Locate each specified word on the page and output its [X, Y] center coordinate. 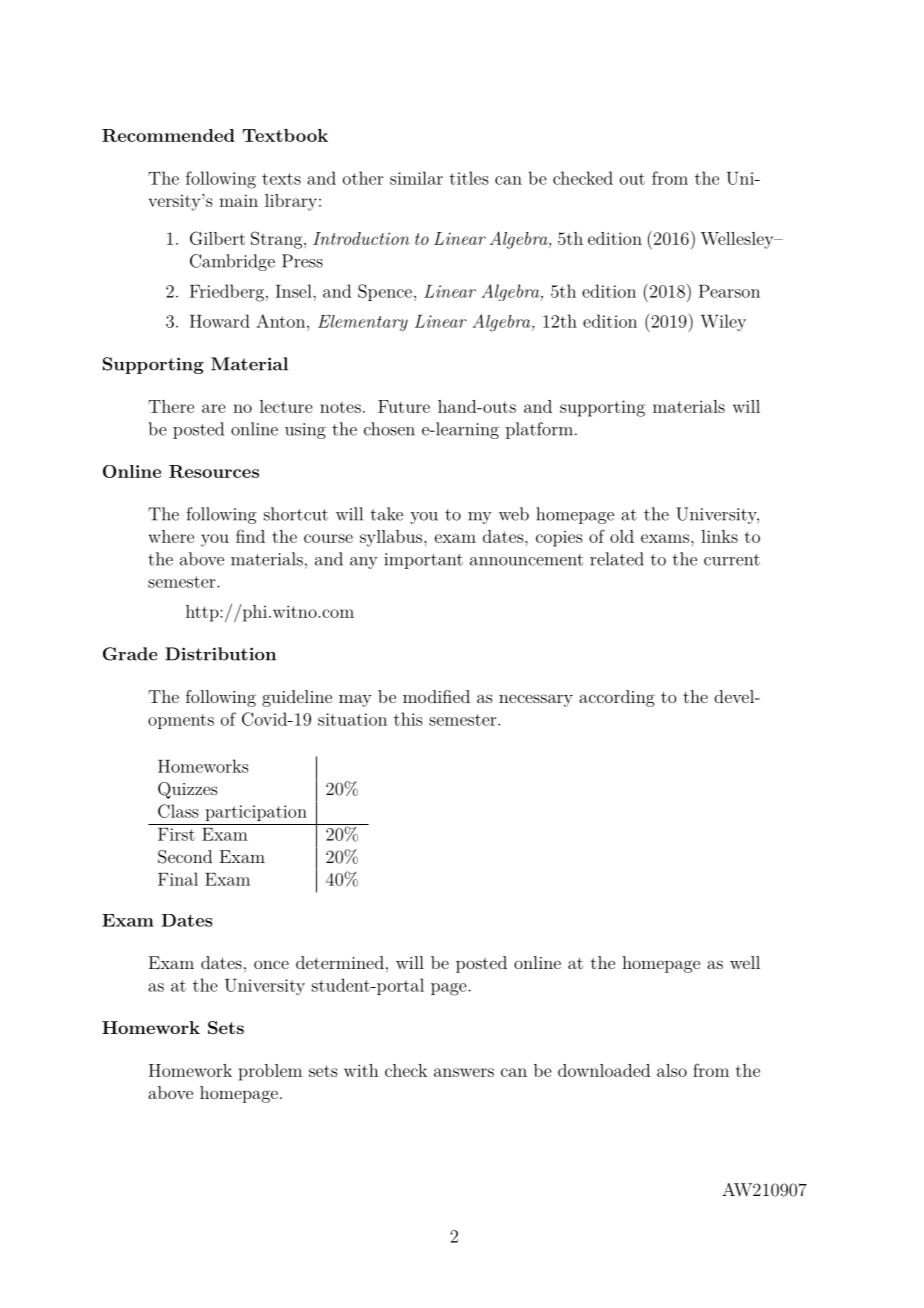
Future [404, 406]
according [617, 698]
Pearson [729, 291]
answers [464, 1072]
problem [270, 1072]
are [214, 408]
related [617, 559]
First [176, 834]
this [408, 719]
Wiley [723, 322]
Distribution [220, 654]
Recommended [168, 135]
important [423, 561]
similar [416, 178]
